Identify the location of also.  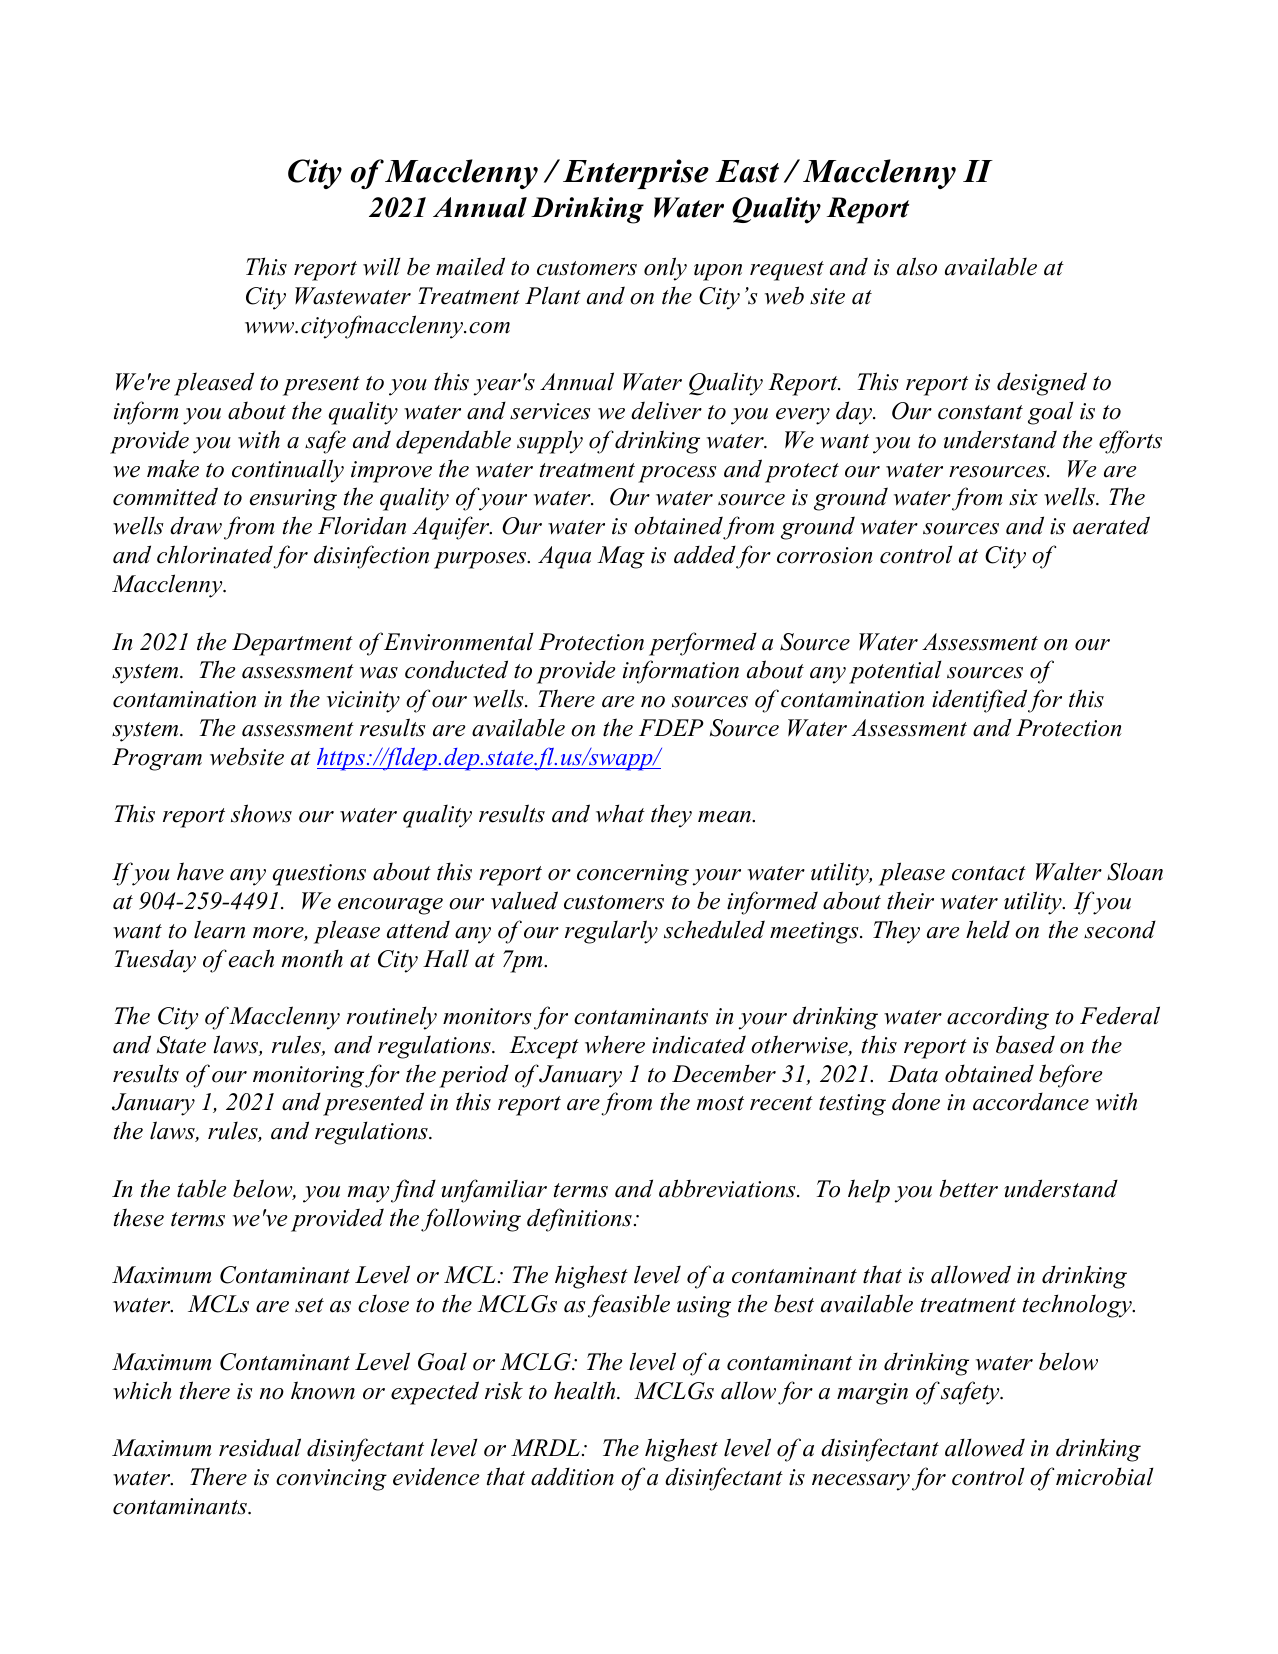
(917, 266).
